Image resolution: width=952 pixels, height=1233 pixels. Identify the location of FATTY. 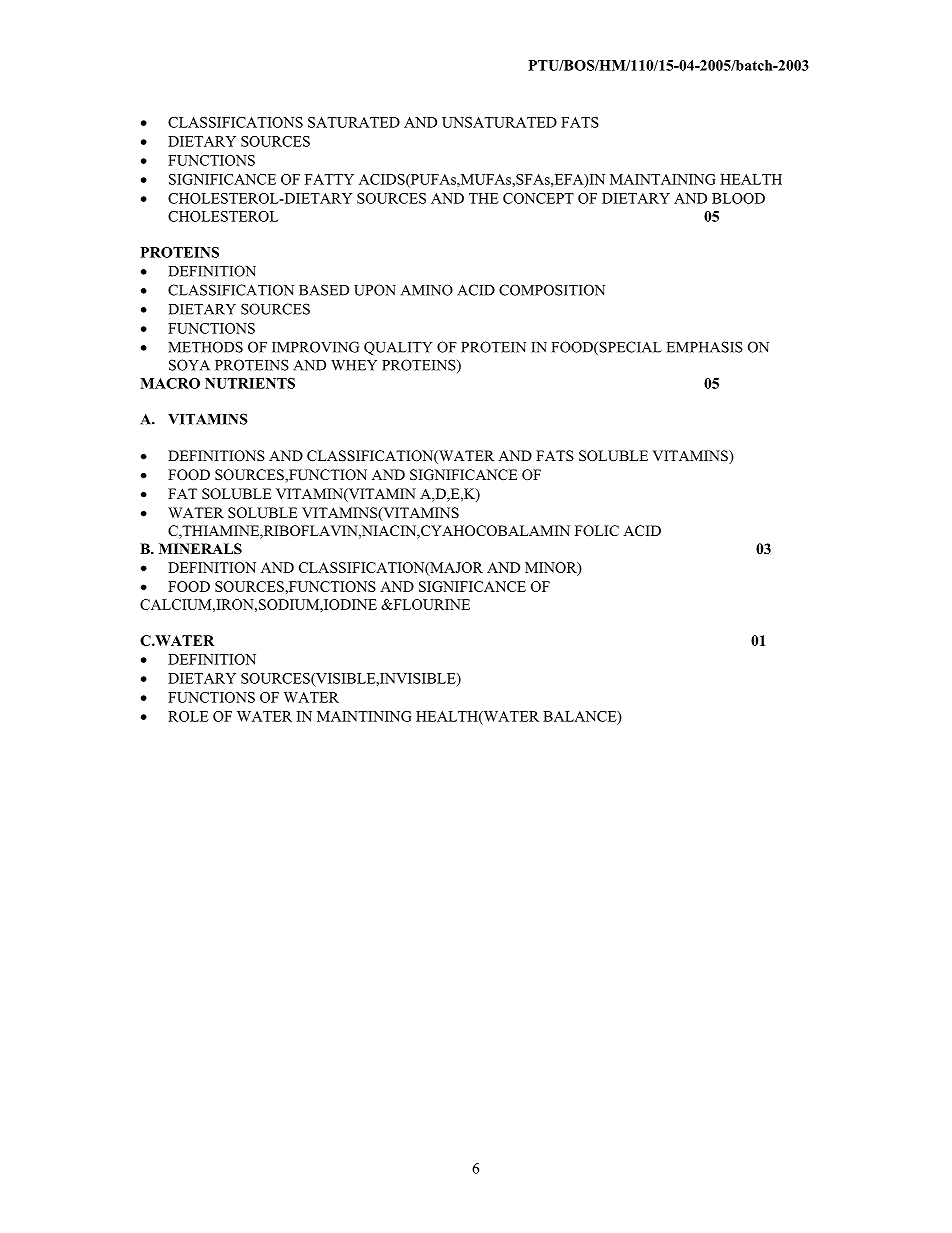
(329, 179).
